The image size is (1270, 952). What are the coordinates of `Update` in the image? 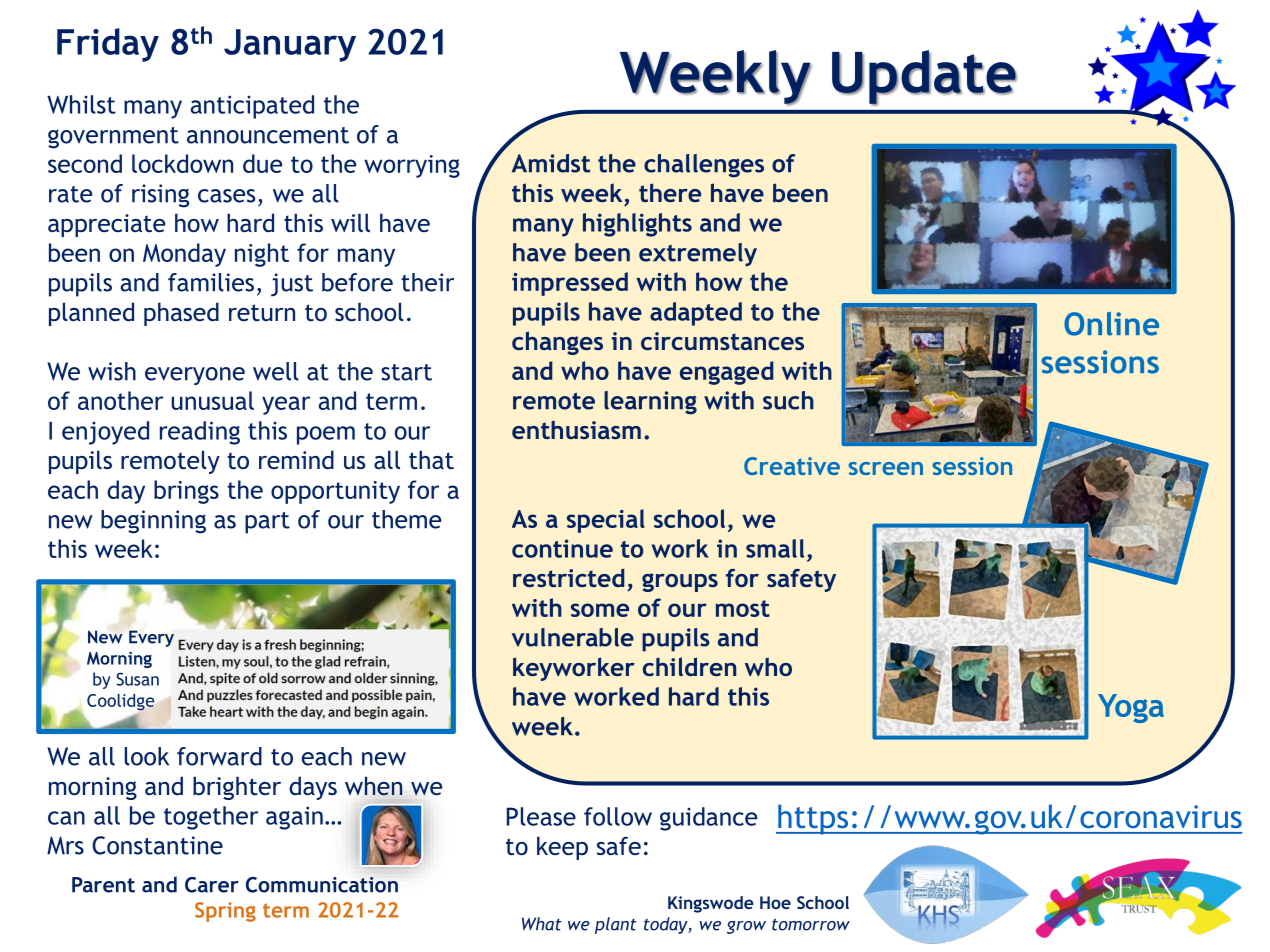 It's located at (924, 78).
